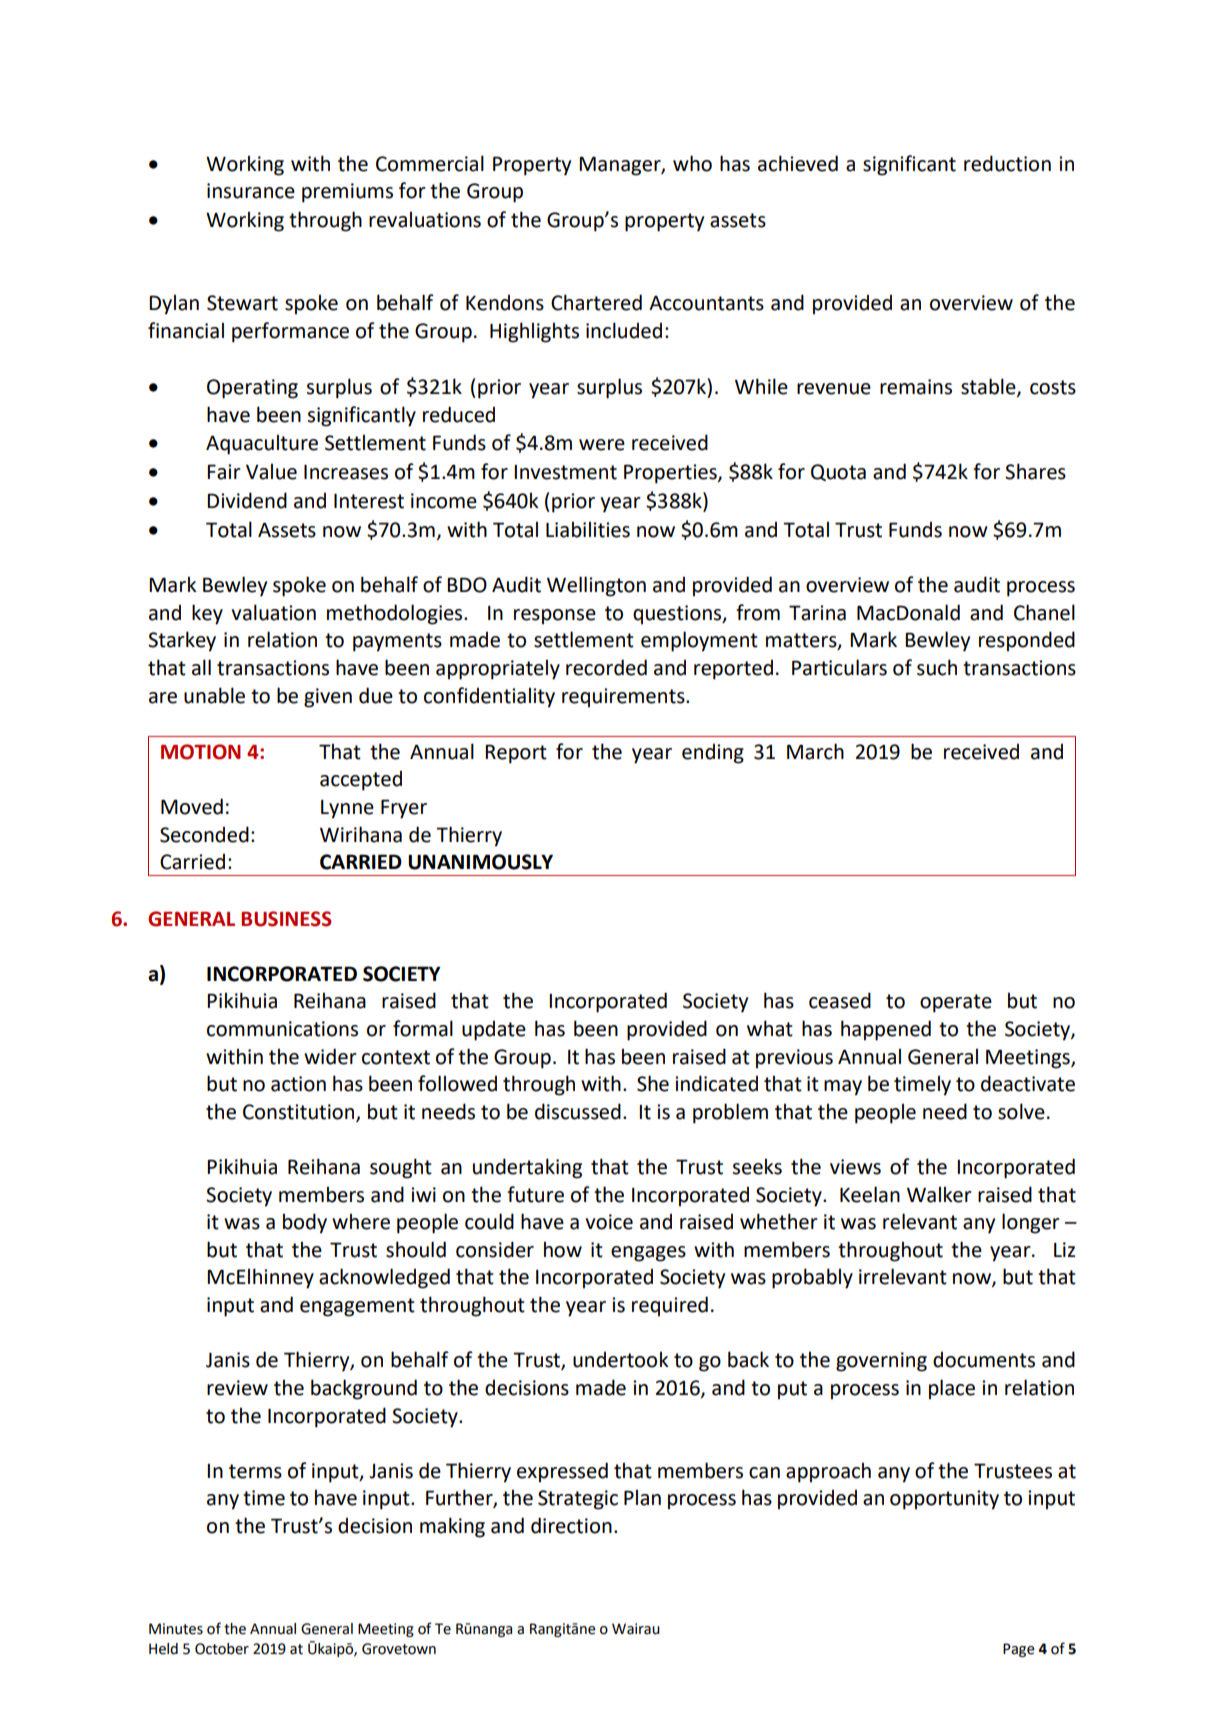 This page has width=1224, height=1731. Describe the element at coordinates (247, 500) in the page. I see `Dividend` at that location.
